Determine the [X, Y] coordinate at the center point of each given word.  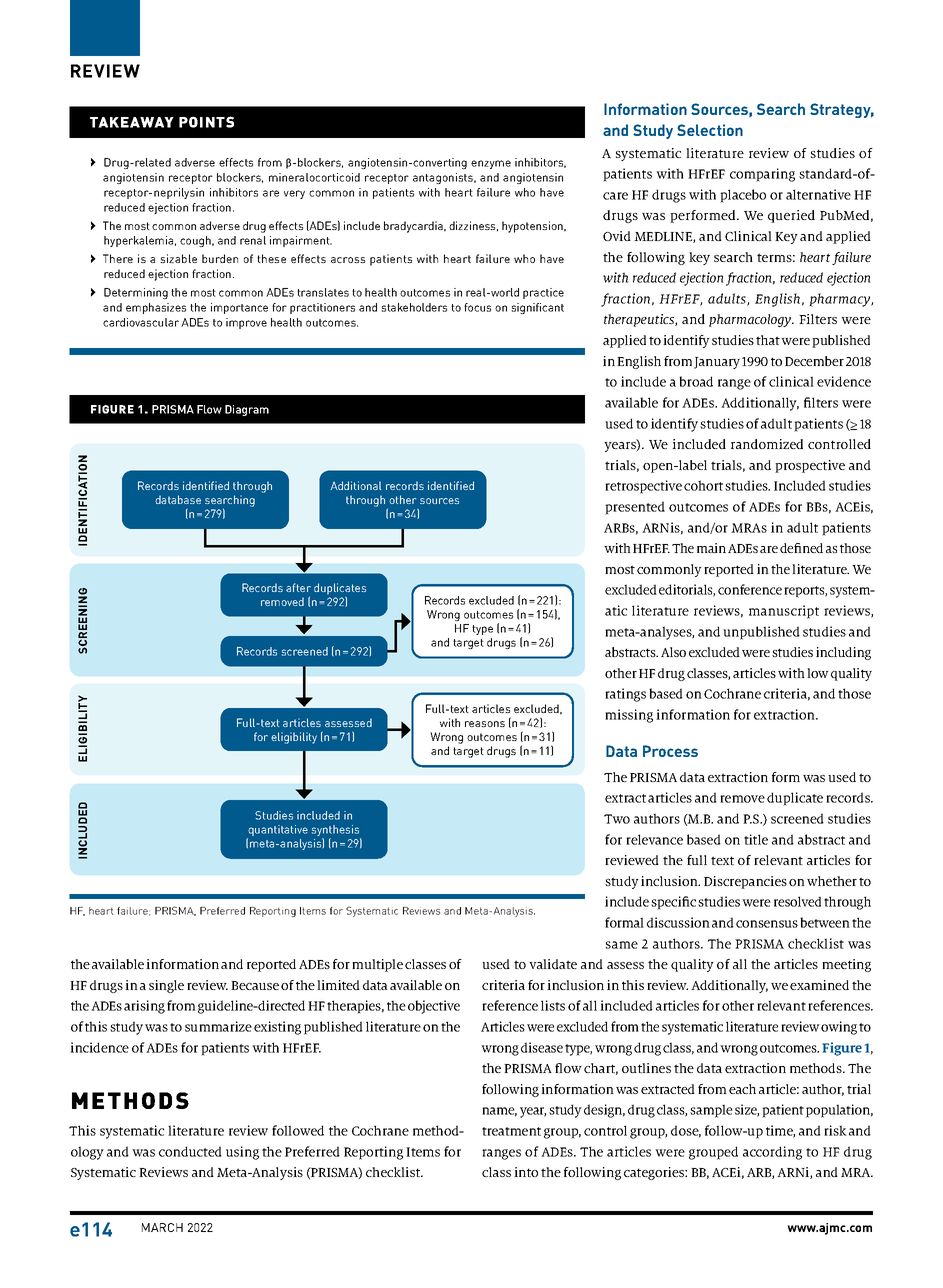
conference [750, 589]
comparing [762, 175]
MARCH [162, 1227]
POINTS [206, 122]
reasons [485, 724]
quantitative [277, 832]
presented [635, 508]
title [756, 839]
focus [477, 307]
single [166, 986]
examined [819, 985]
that [768, 340]
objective [434, 1007]
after [298, 587]
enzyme [491, 164]
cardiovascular [141, 322]
